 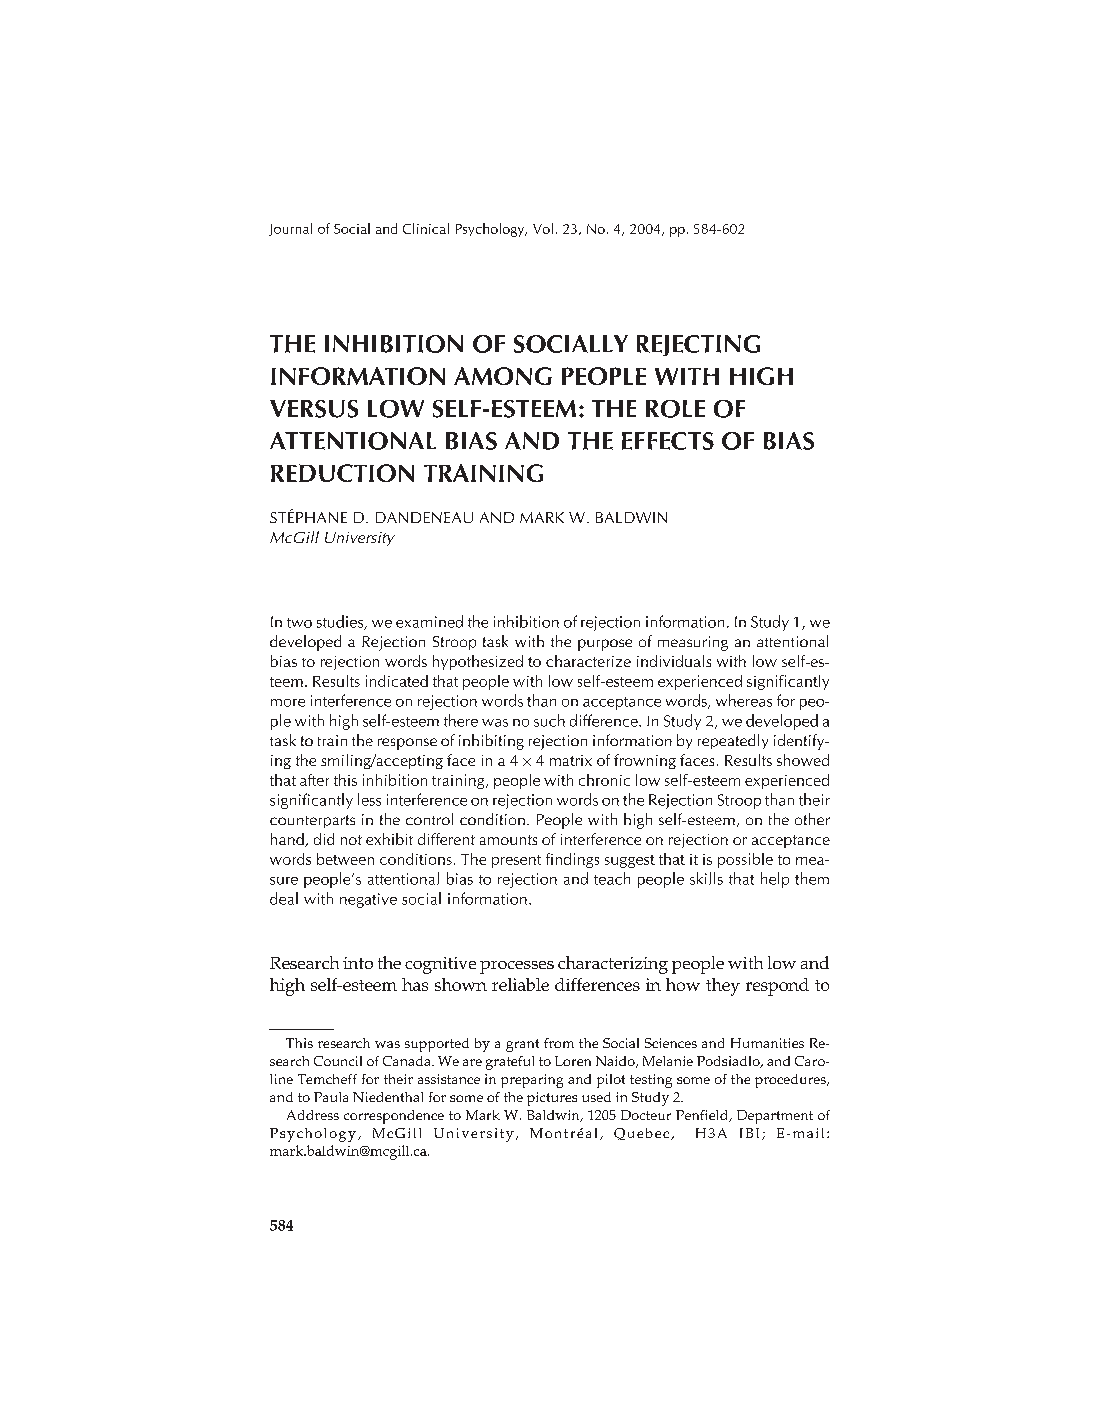 I want to click on EFFECTS, so click(x=668, y=441).
